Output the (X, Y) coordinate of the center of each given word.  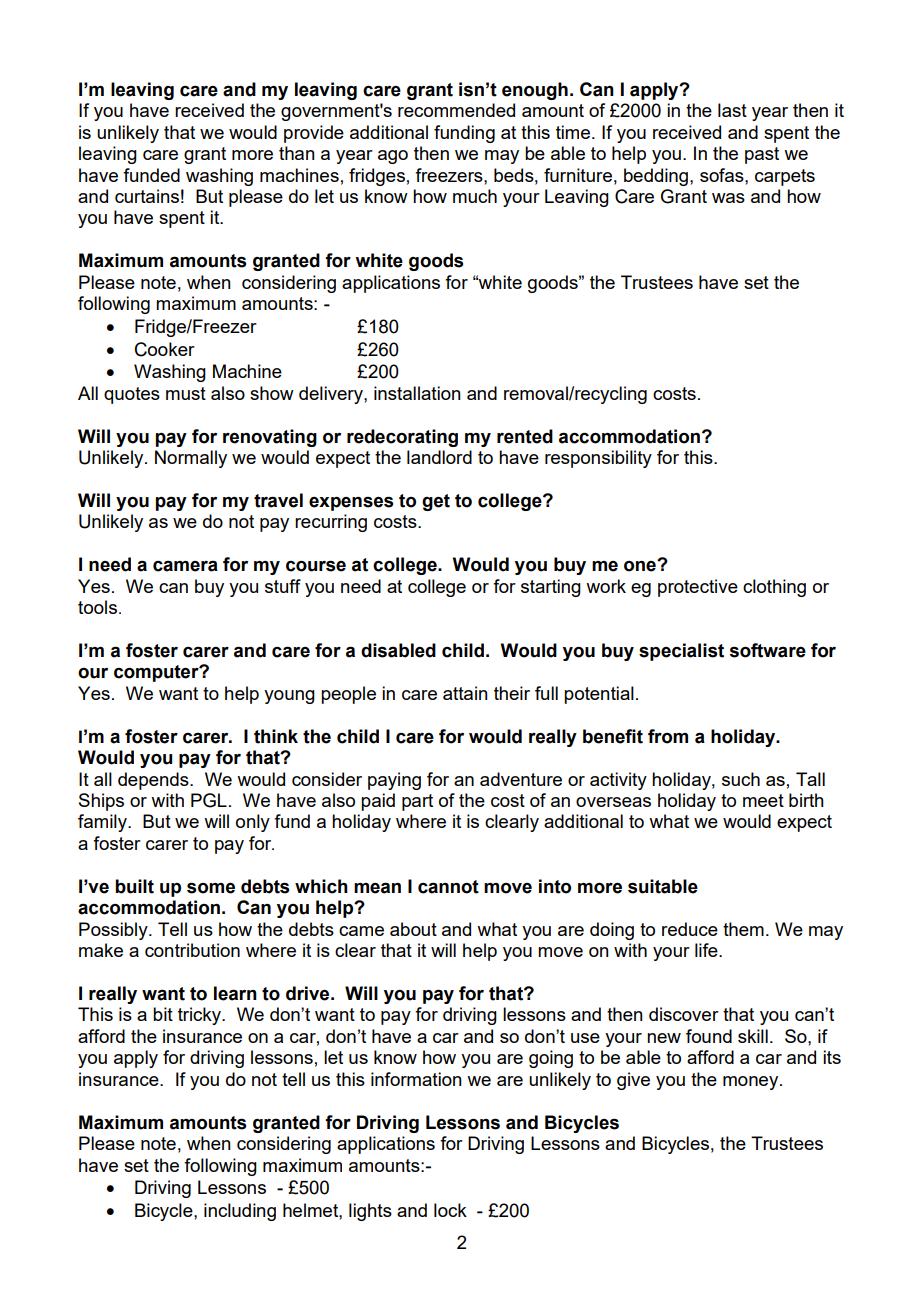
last (732, 110)
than (297, 153)
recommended (456, 110)
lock (450, 1210)
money (752, 1083)
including (240, 1212)
